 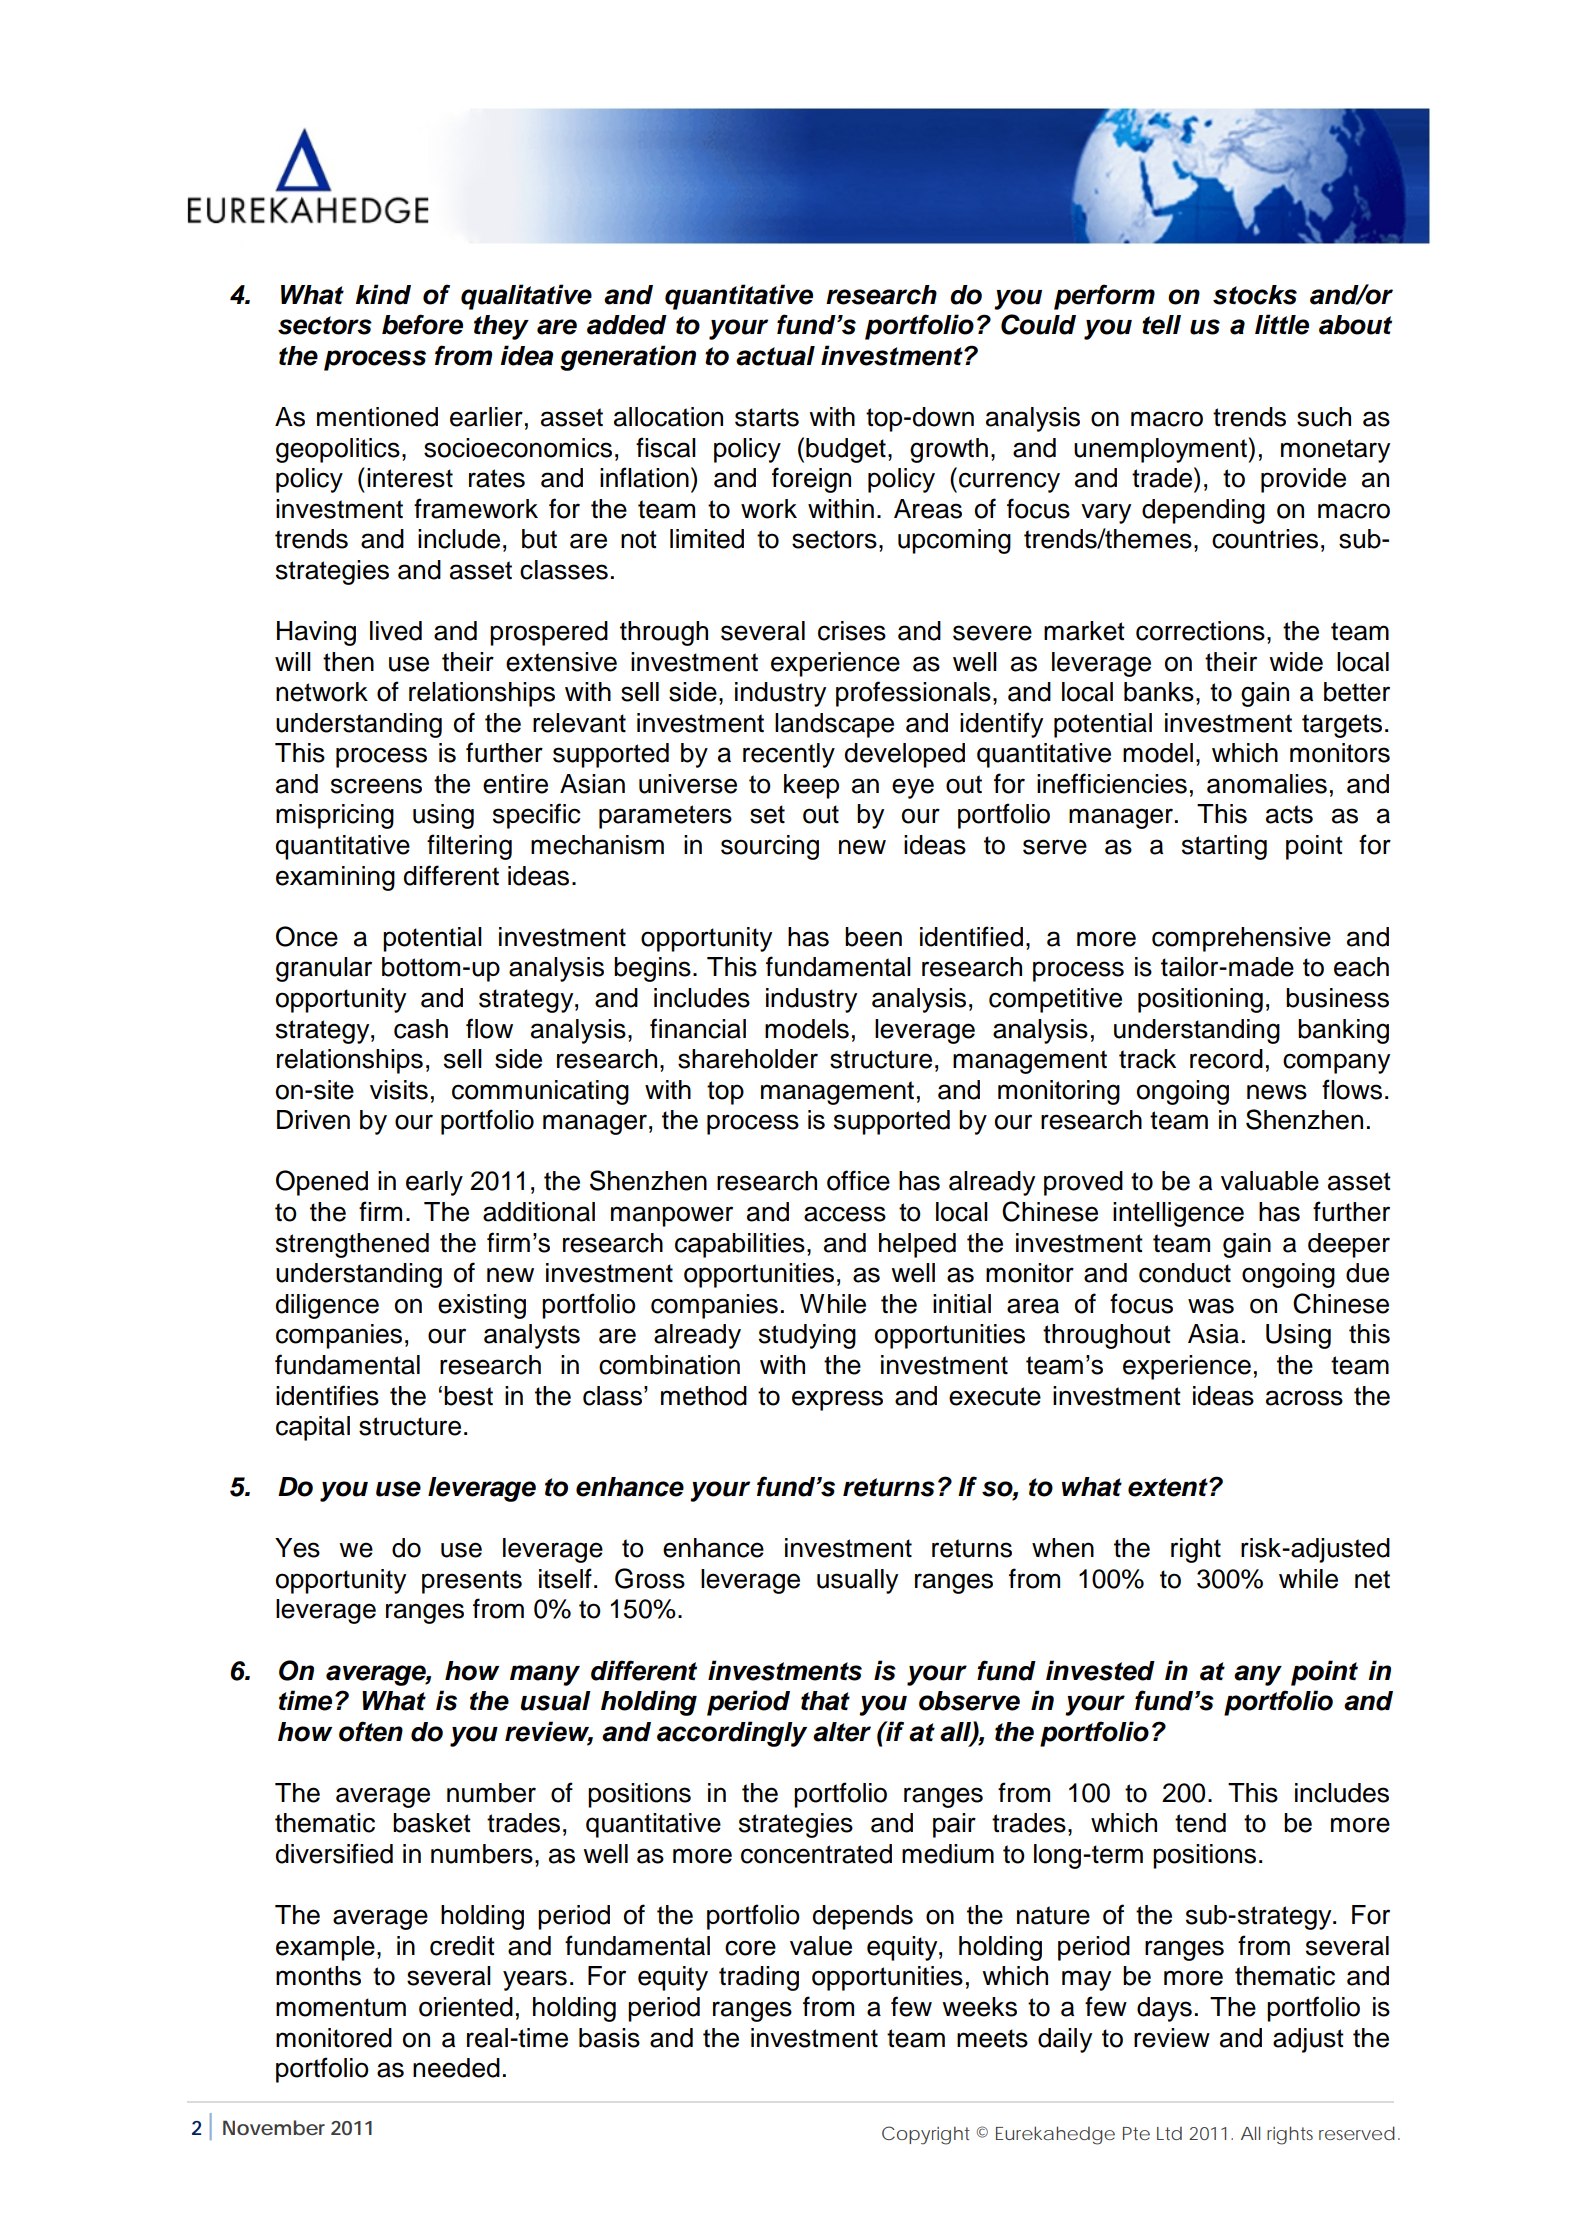 What do you see at coordinates (456, 2068) in the document?
I see `needed` at bounding box center [456, 2068].
